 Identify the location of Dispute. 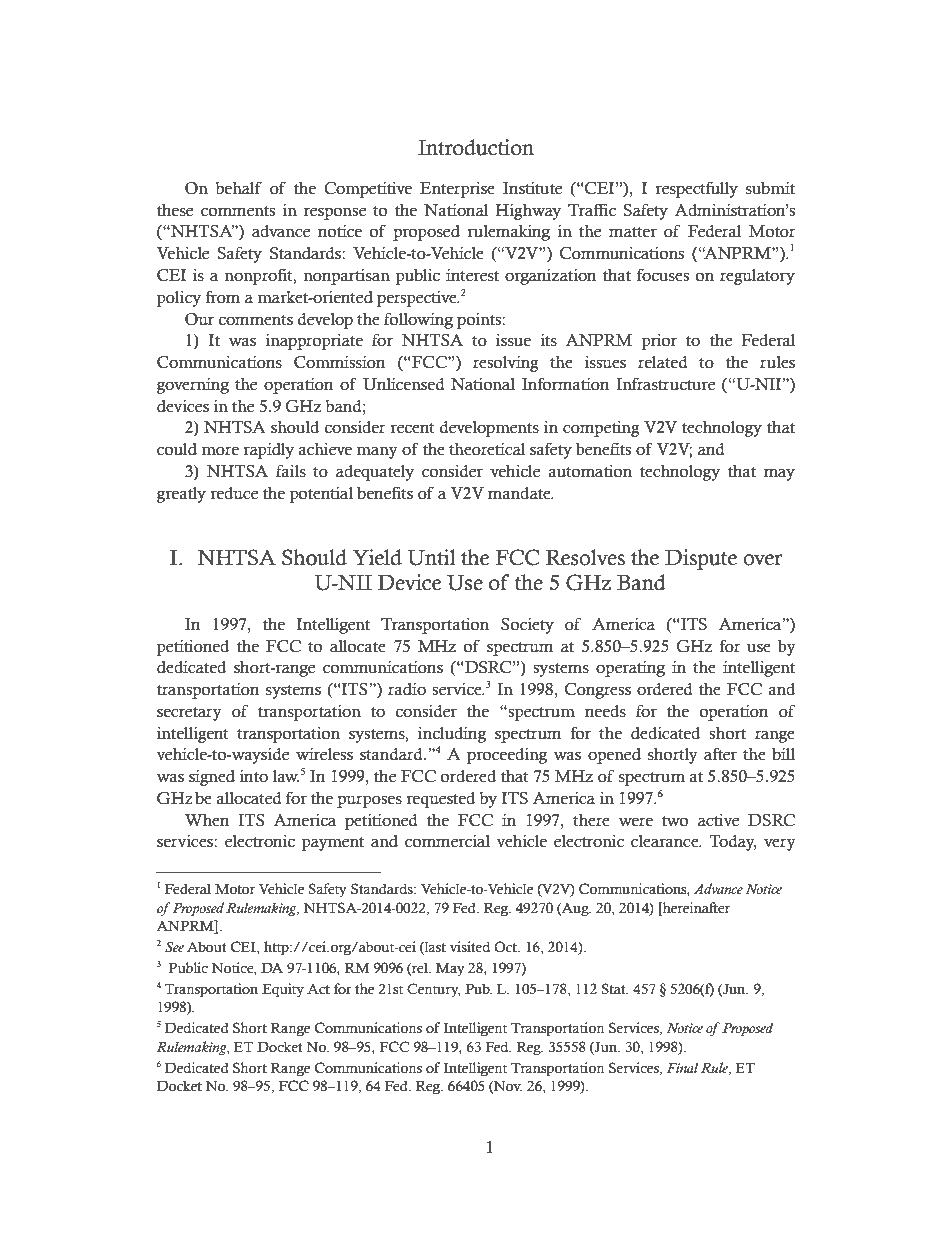
(701, 559).
